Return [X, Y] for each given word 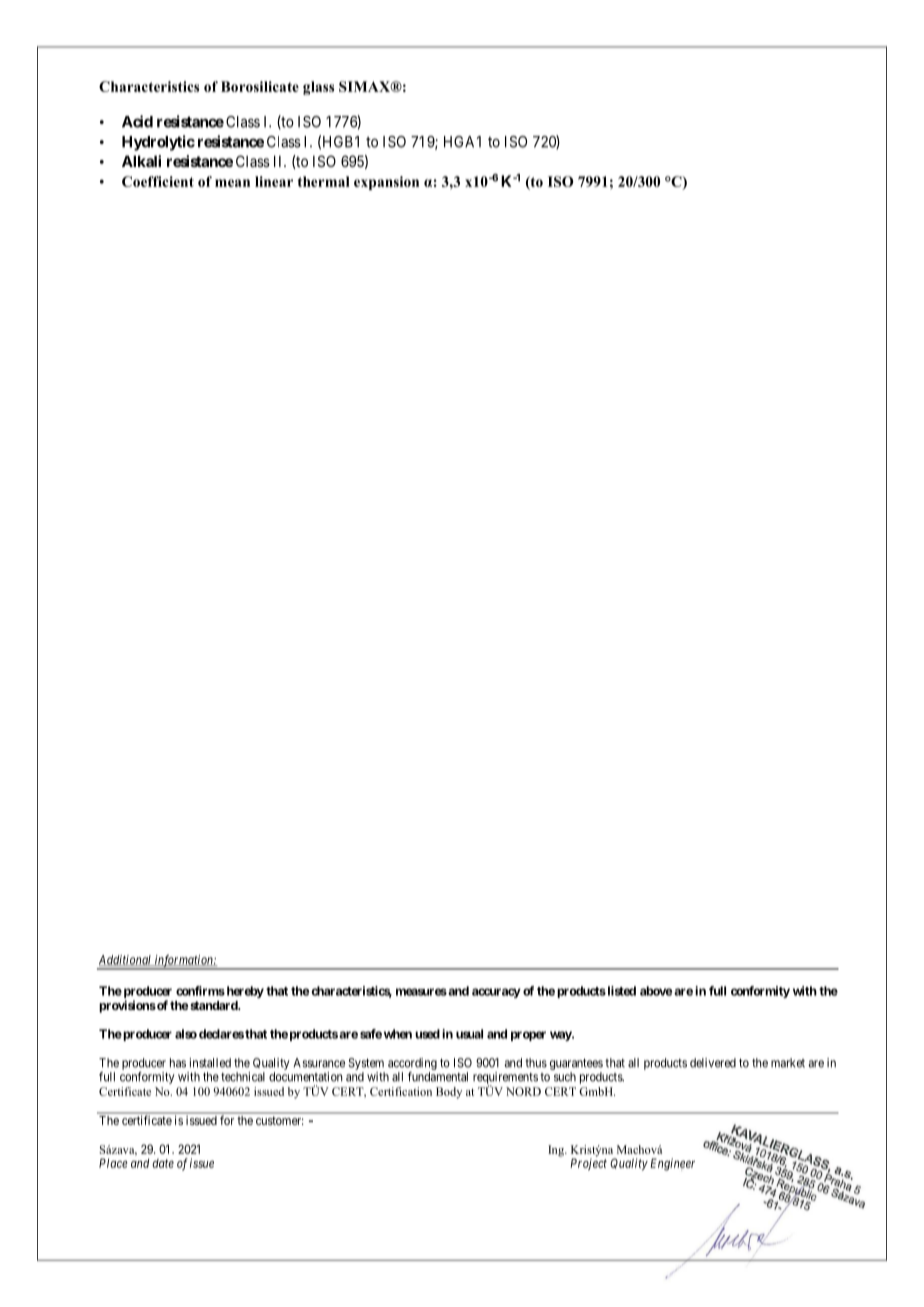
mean [232, 183]
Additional [126, 960]
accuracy [496, 993]
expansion [386, 183]
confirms [200, 991]
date [163, 1163]
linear [274, 181]
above [656, 991]
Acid [137, 121]
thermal [324, 181]
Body [449, 1093]
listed [620, 991]
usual [469, 1034]
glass [318, 88]
